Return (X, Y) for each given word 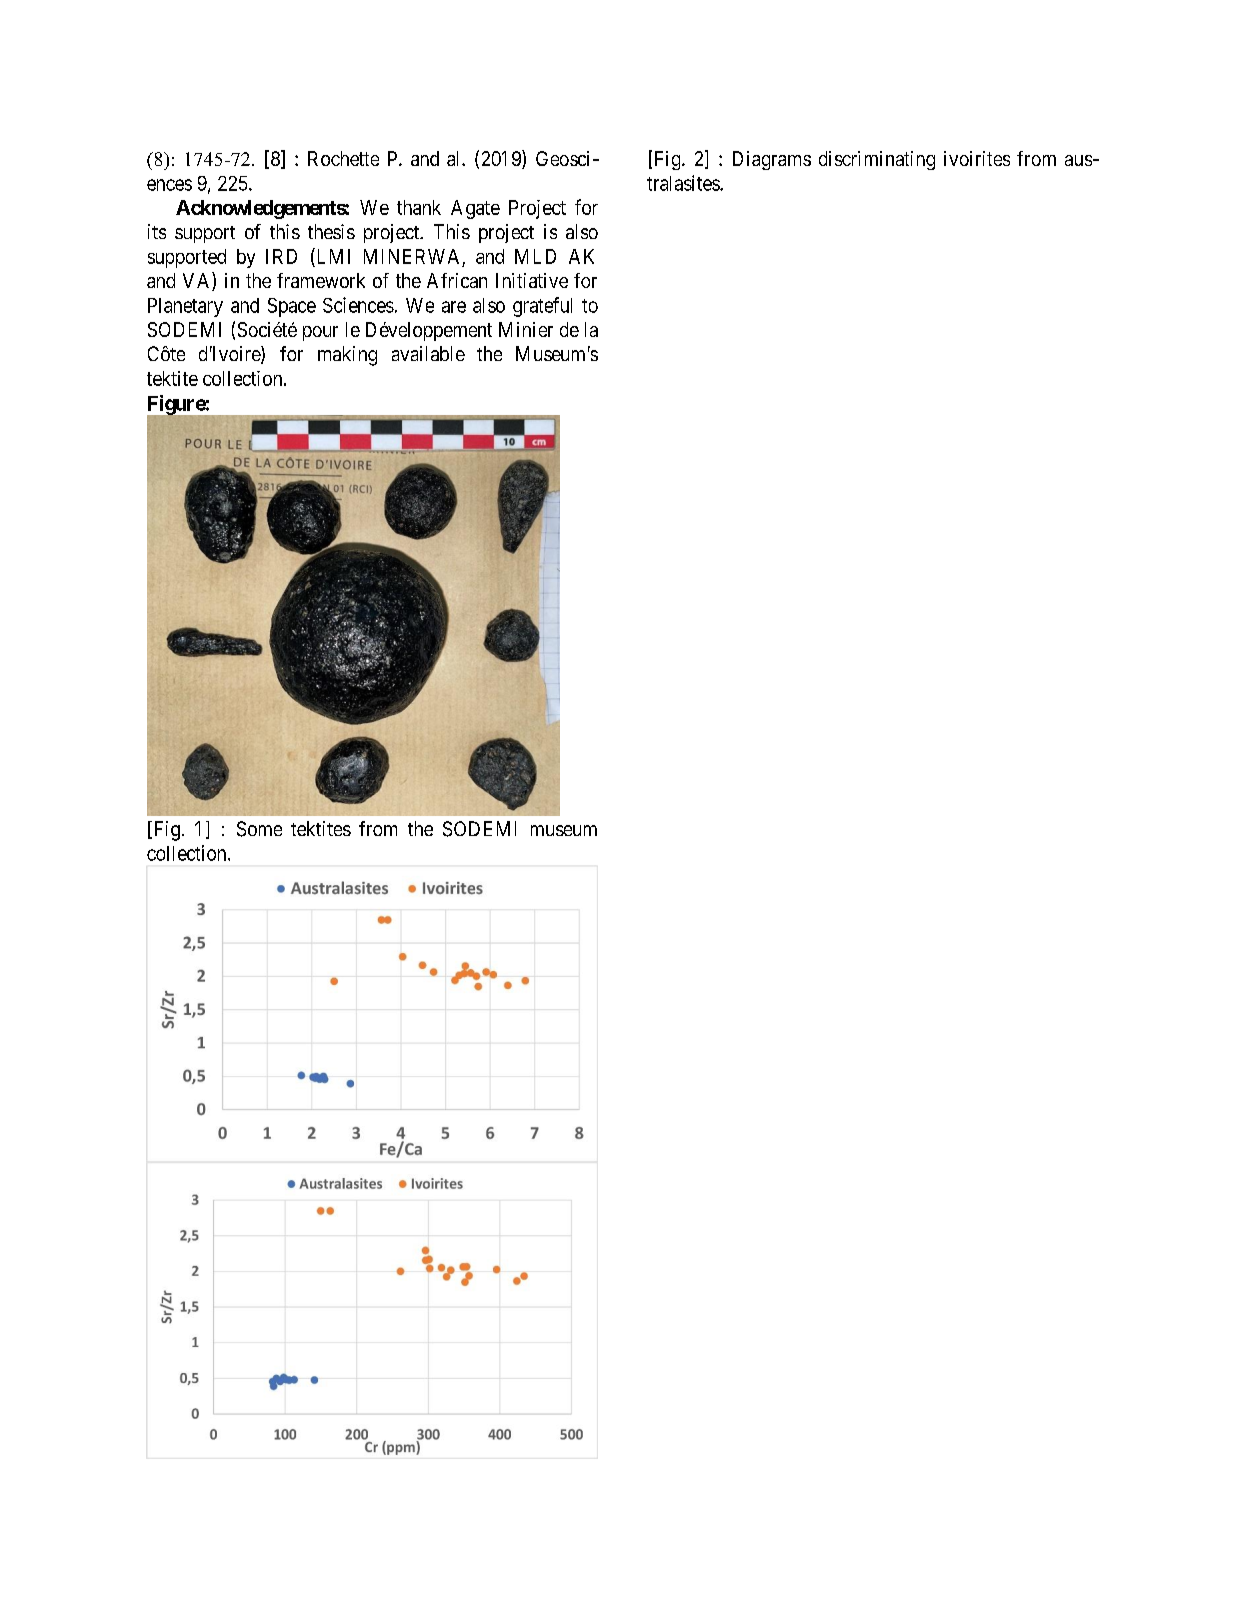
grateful (542, 307)
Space (292, 307)
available (428, 353)
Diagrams (772, 160)
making (347, 356)
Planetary (185, 307)
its (157, 231)
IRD (281, 256)
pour (320, 333)
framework (321, 280)
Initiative (532, 280)
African (457, 280)
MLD (535, 256)
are (454, 307)
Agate (475, 209)
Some (259, 829)
